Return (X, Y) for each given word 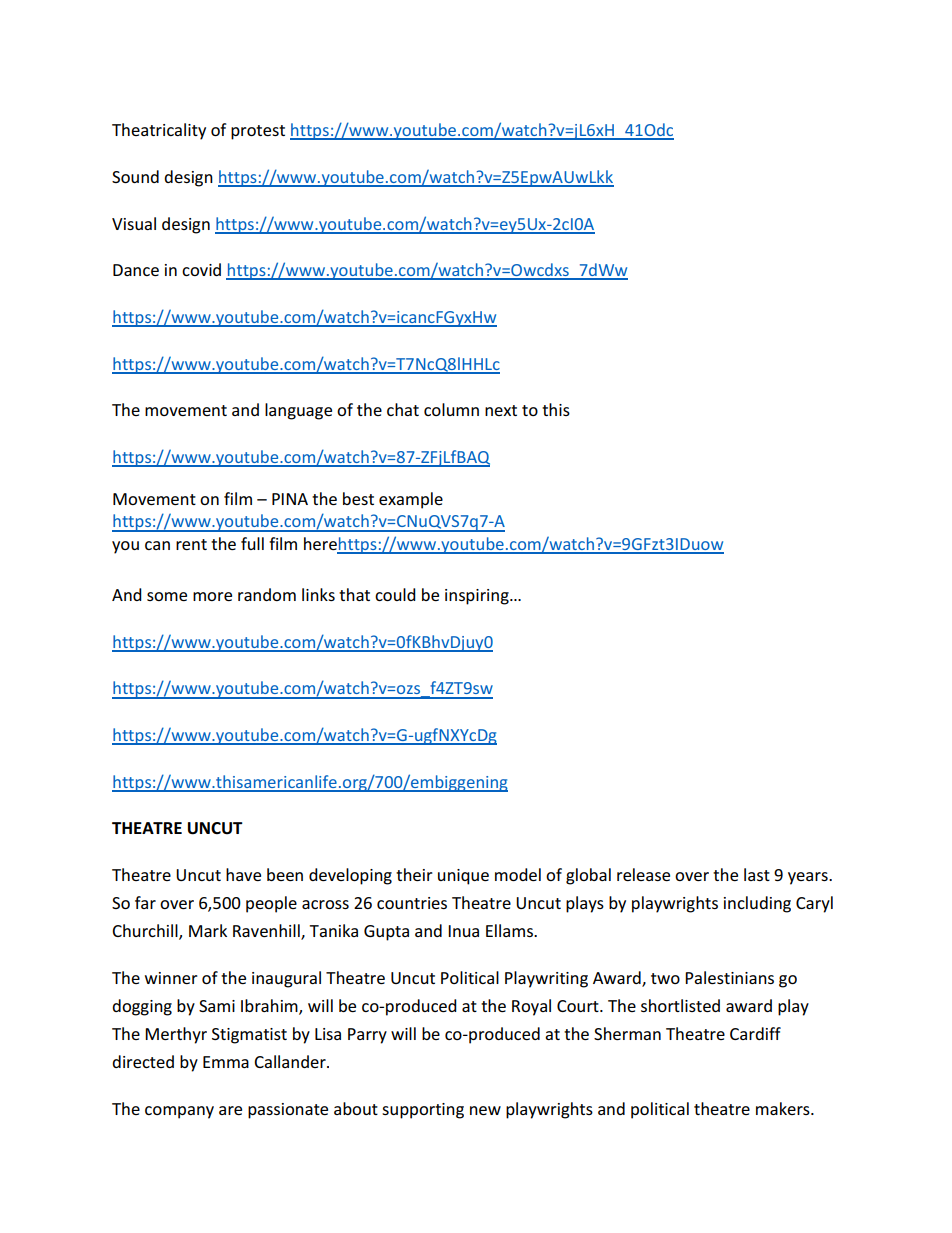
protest (258, 132)
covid (201, 269)
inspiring (478, 597)
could (395, 594)
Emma (226, 1062)
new (485, 1110)
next (501, 410)
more (212, 596)
